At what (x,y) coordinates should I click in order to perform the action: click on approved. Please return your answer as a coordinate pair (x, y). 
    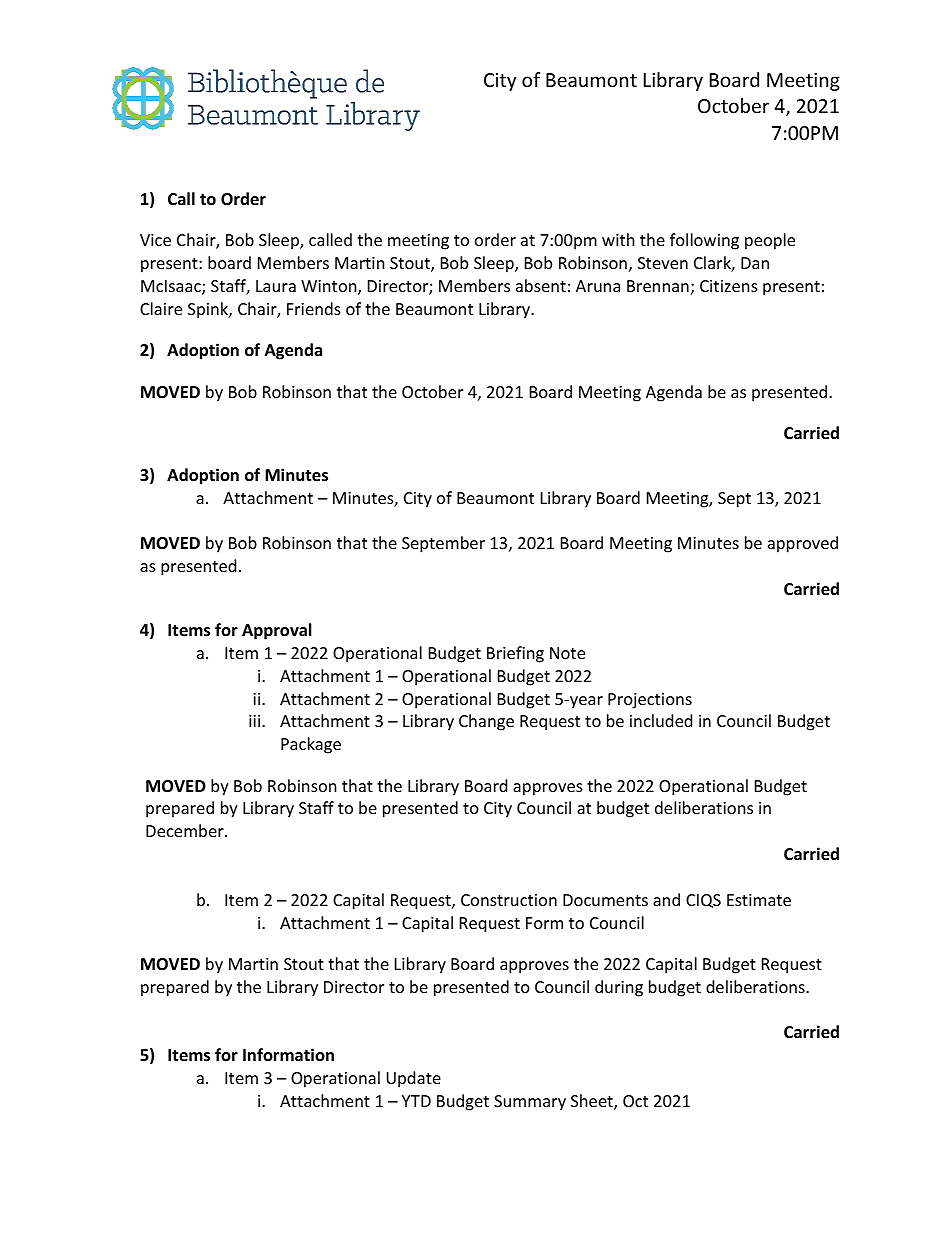
    Looking at the image, I should click on (803, 544).
